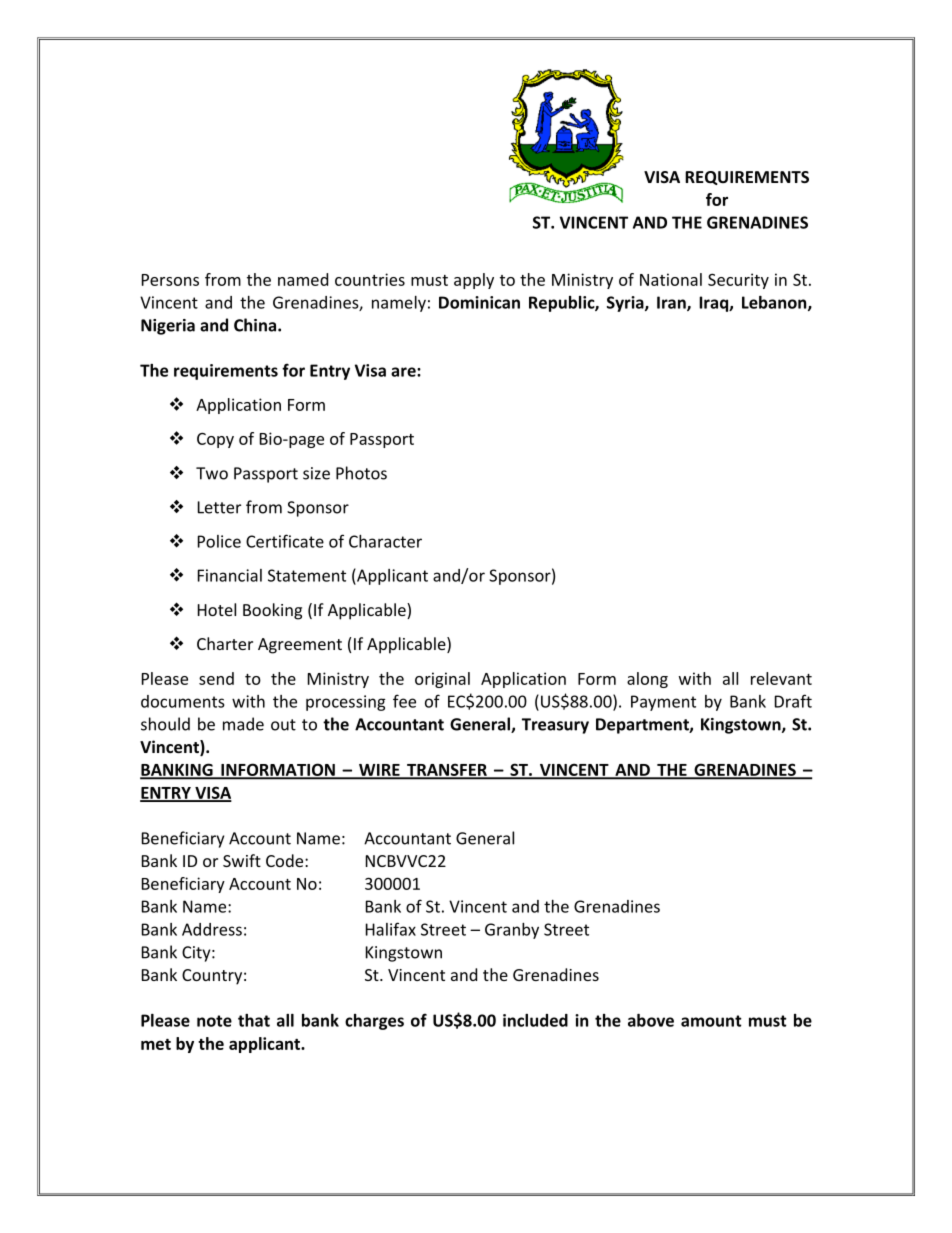 The height and width of the image is (1233, 952). What do you see at coordinates (781, 678) in the image?
I see `relevant` at bounding box center [781, 678].
